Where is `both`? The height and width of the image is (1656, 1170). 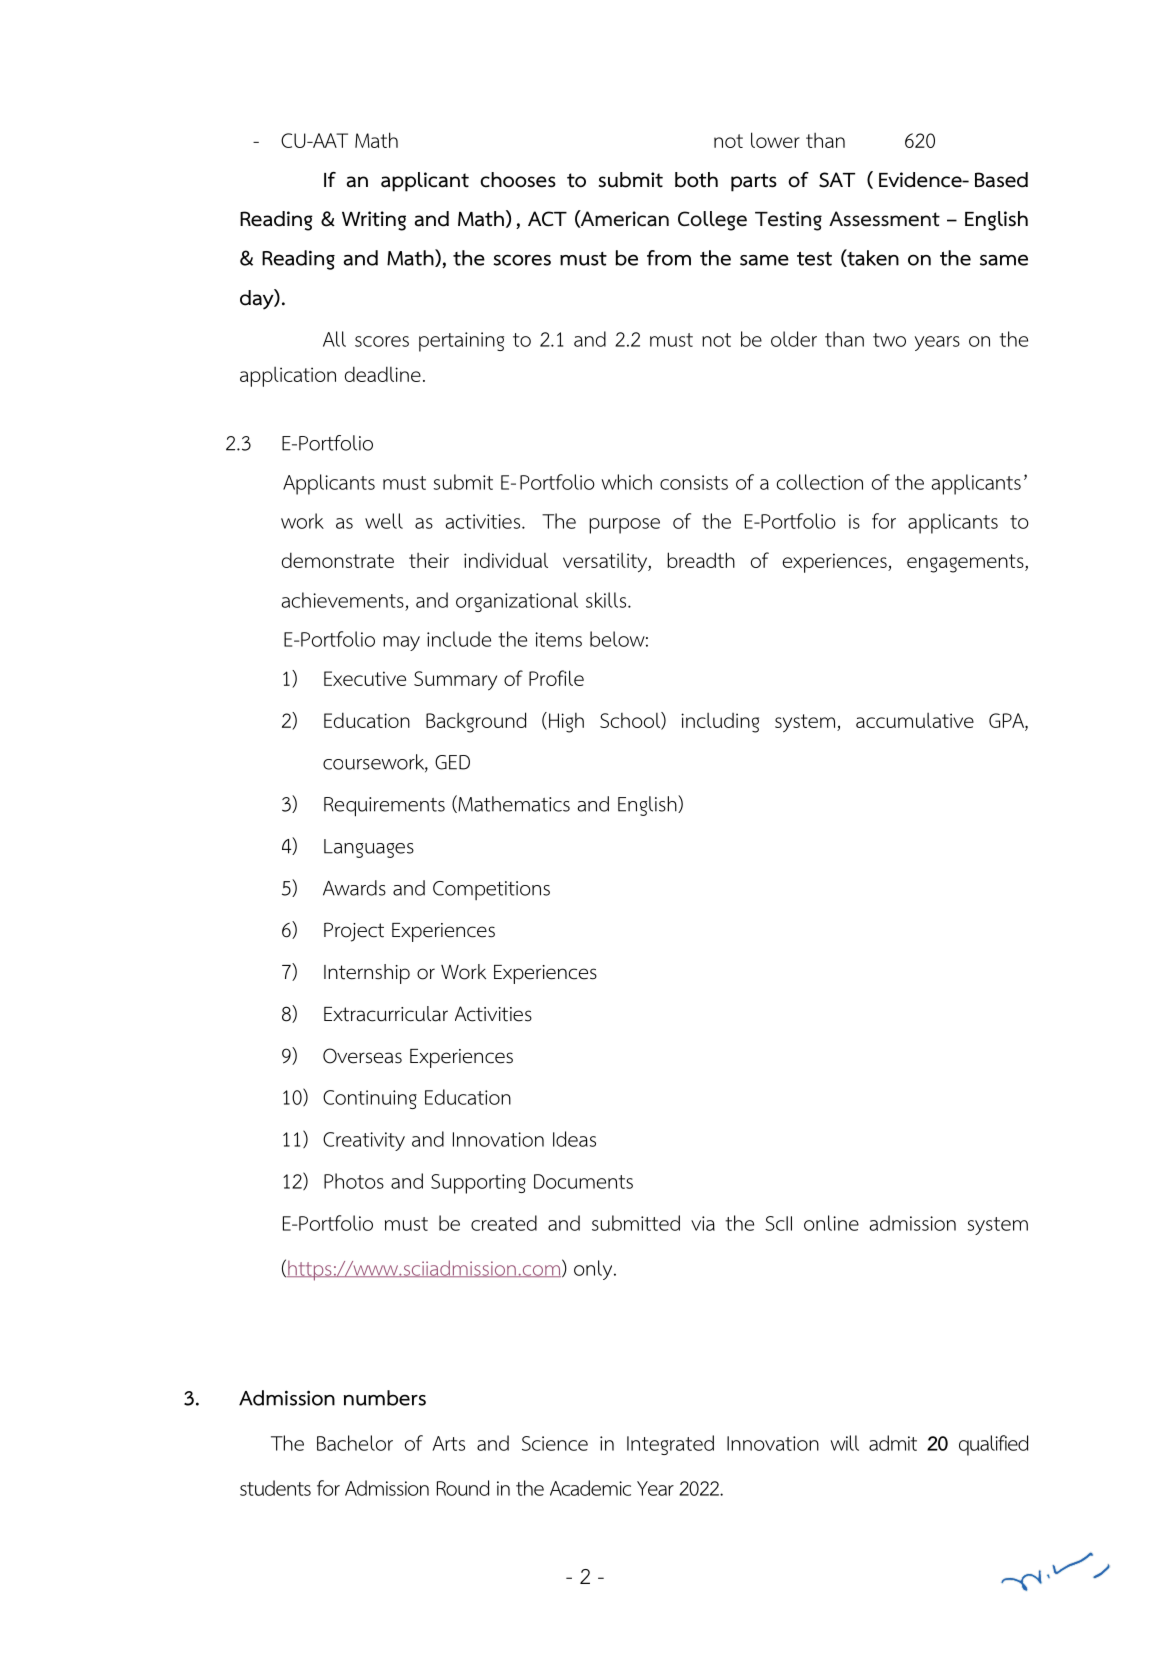 both is located at coordinates (696, 180).
